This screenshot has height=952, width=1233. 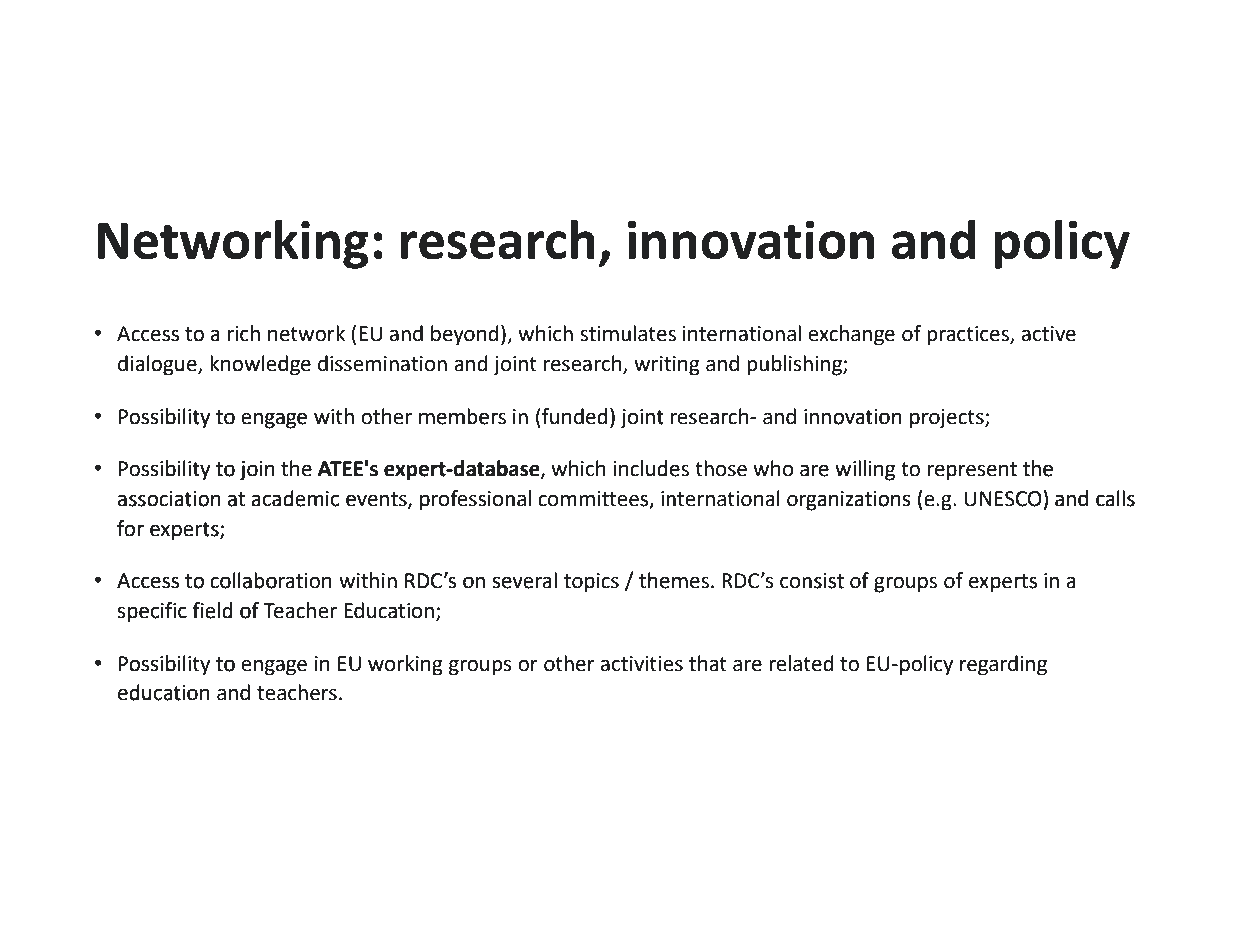 I want to click on includes, so click(x=651, y=468).
